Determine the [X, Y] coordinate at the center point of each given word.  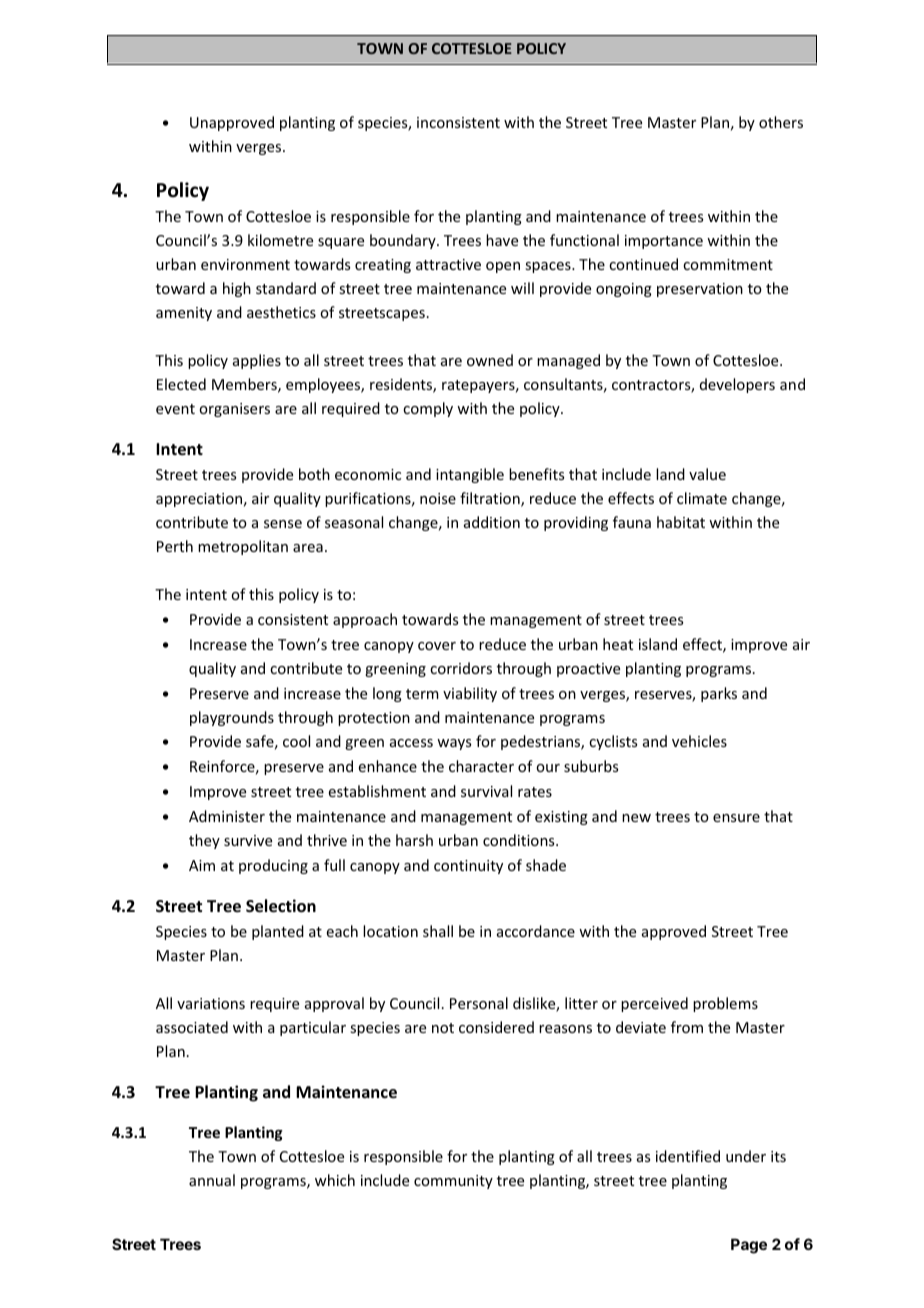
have [502, 240]
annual [212, 1180]
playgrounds [232, 718]
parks [719, 694]
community [453, 1182]
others [781, 122]
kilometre [280, 240]
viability [470, 694]
